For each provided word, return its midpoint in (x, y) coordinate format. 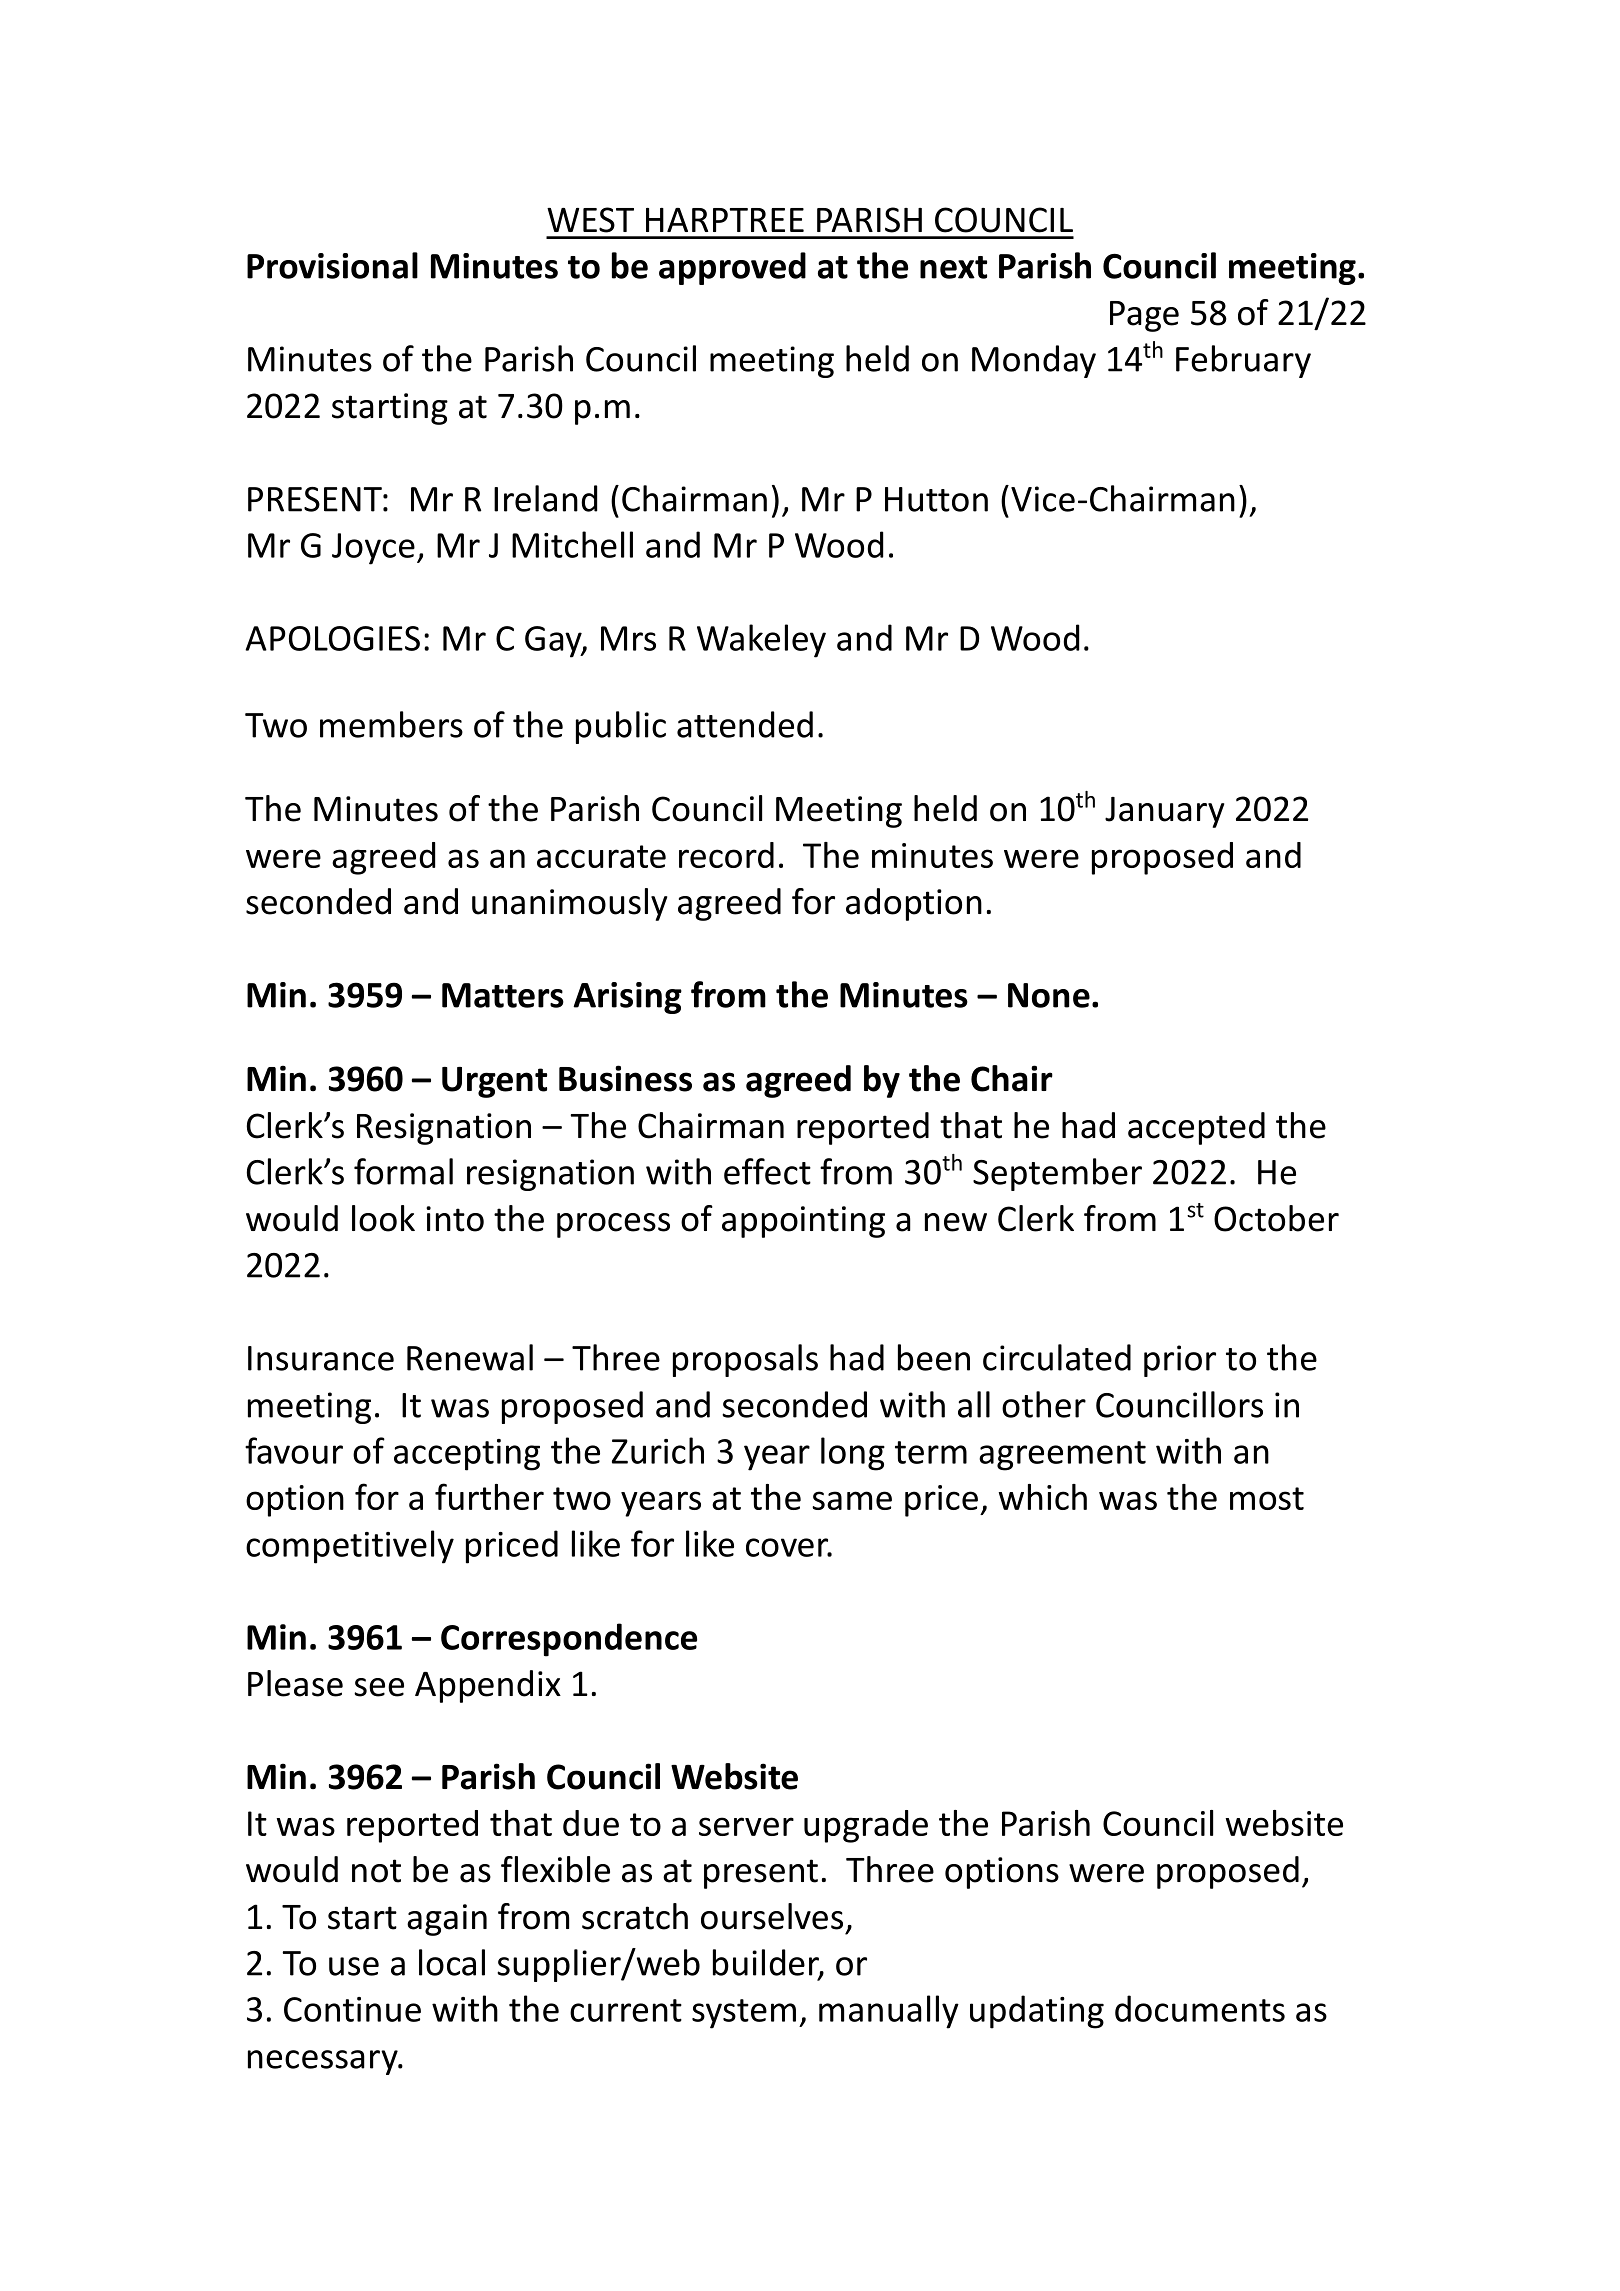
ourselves (772, 1916)
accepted (1196, 1128)
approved (732, 268)
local (452, 1962)
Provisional (332, 265)
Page (1144, 316)
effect (767, 1171)
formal (403, 1171)
